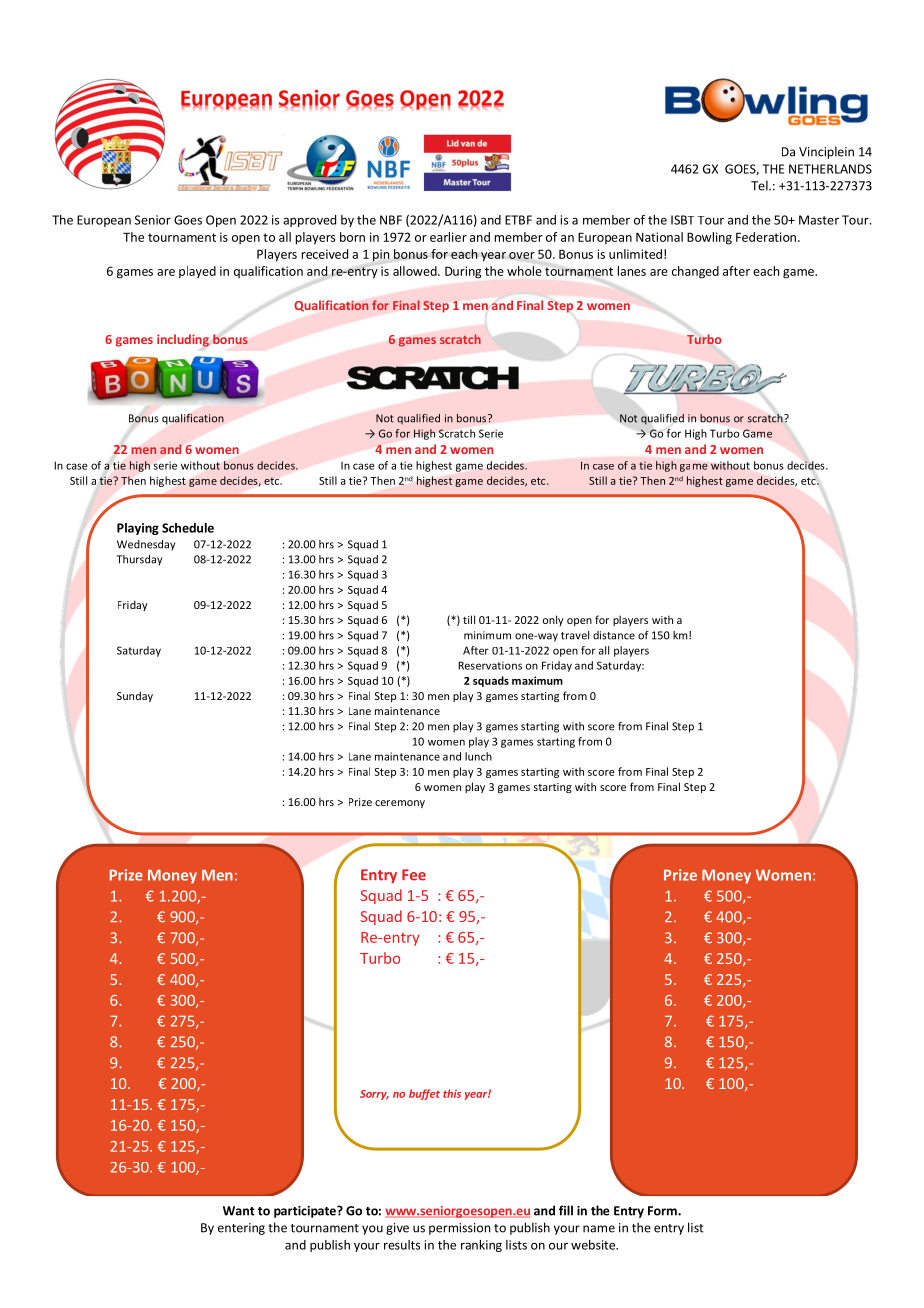 The image size is (924, 1308). Describe the element at coordinates (478, 756) in the image. I see `lunch` at that location.
